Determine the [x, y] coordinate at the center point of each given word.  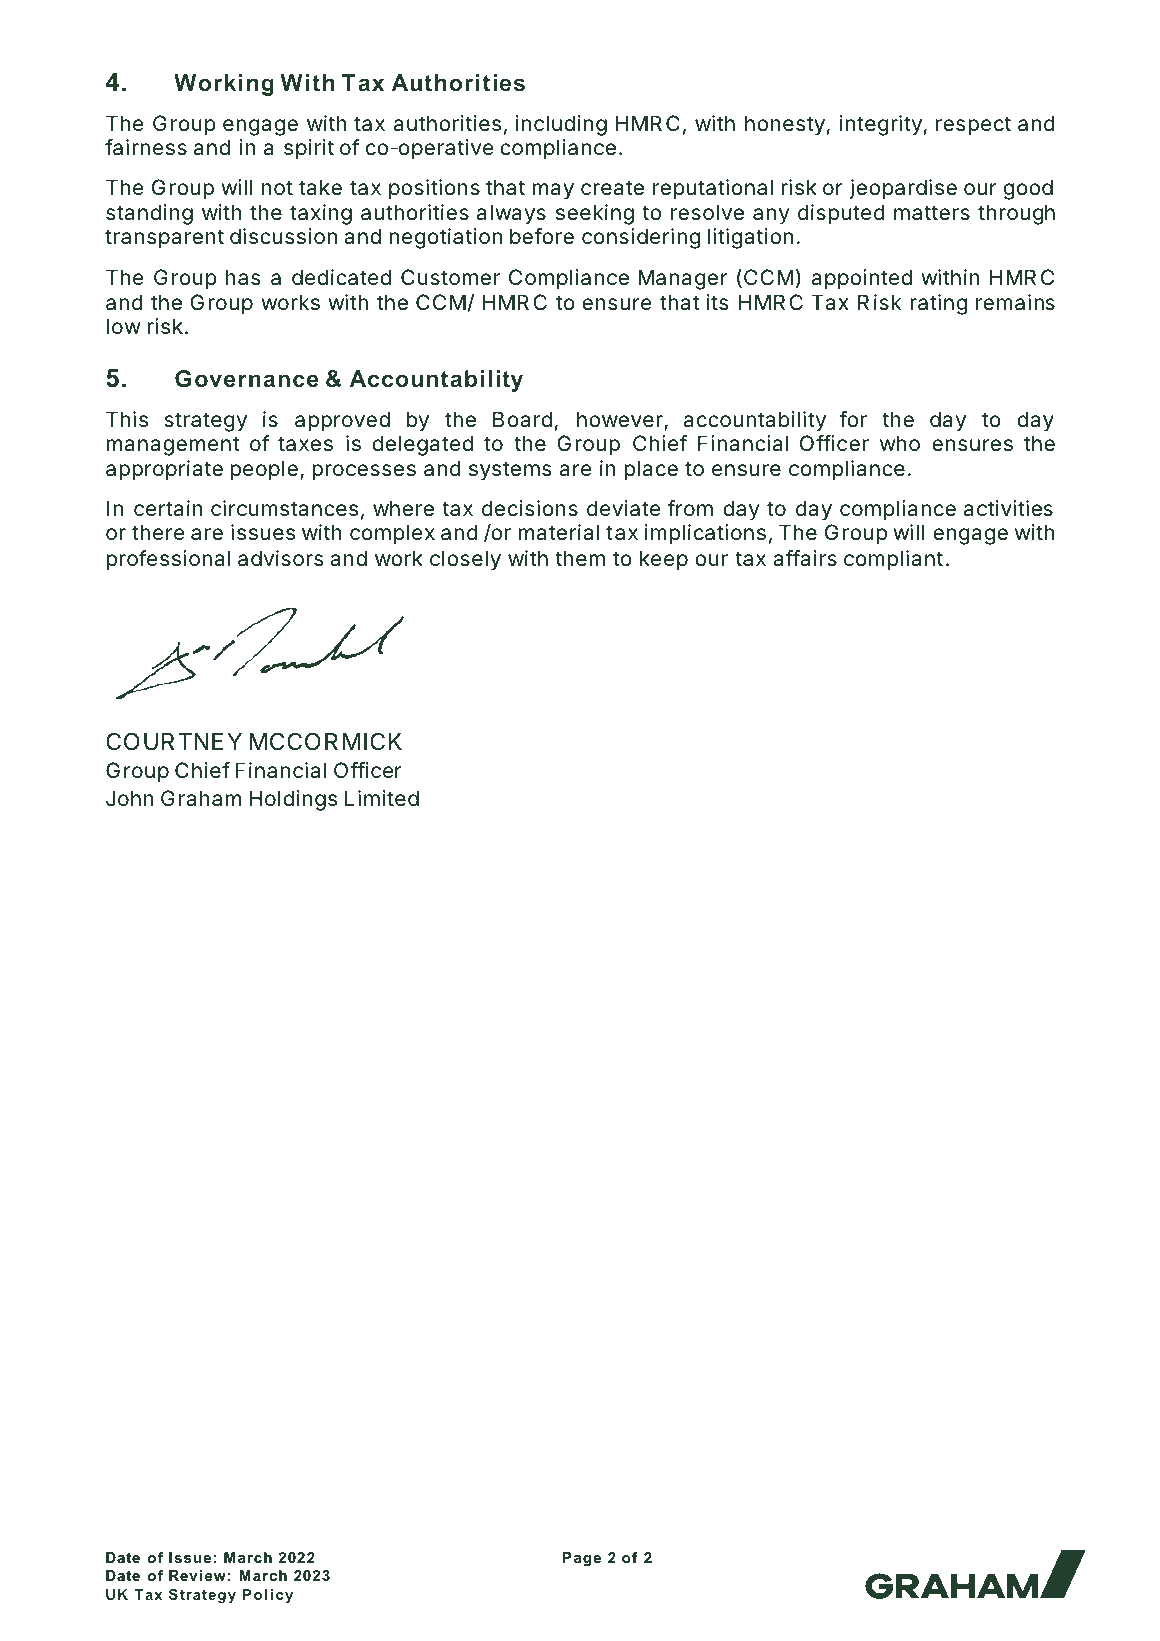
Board [522, 419]
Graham [201, 798]
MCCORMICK [325, 741]
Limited [382, 798]
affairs [805, 558]
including [561, 125]
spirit [309, 149]
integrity [881, 125]
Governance [247, 378]
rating [938, 304]
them [580, 558]
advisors [281, 558]
